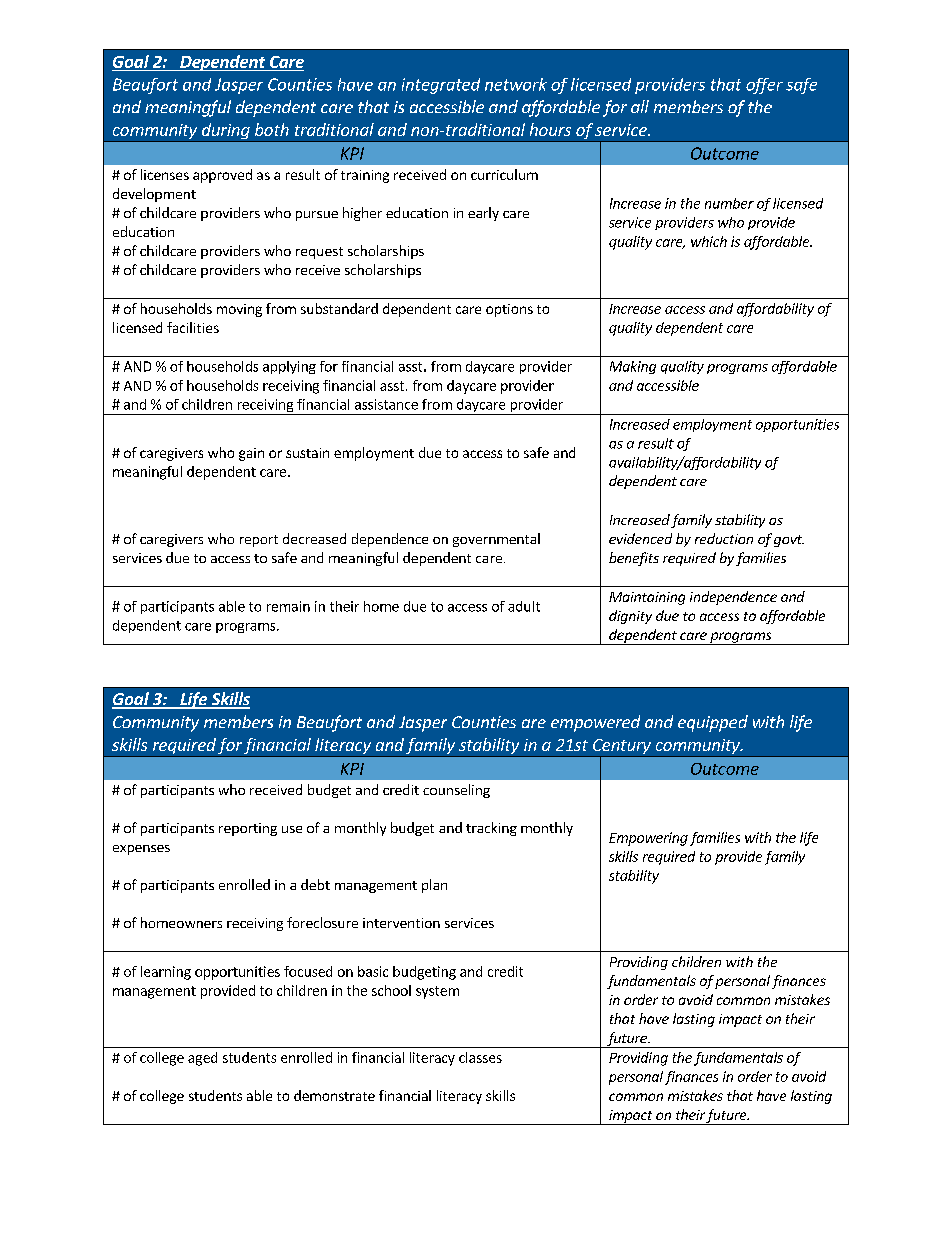 The image size is (952, 1233). I want to click on adult, so click(524, 606).
